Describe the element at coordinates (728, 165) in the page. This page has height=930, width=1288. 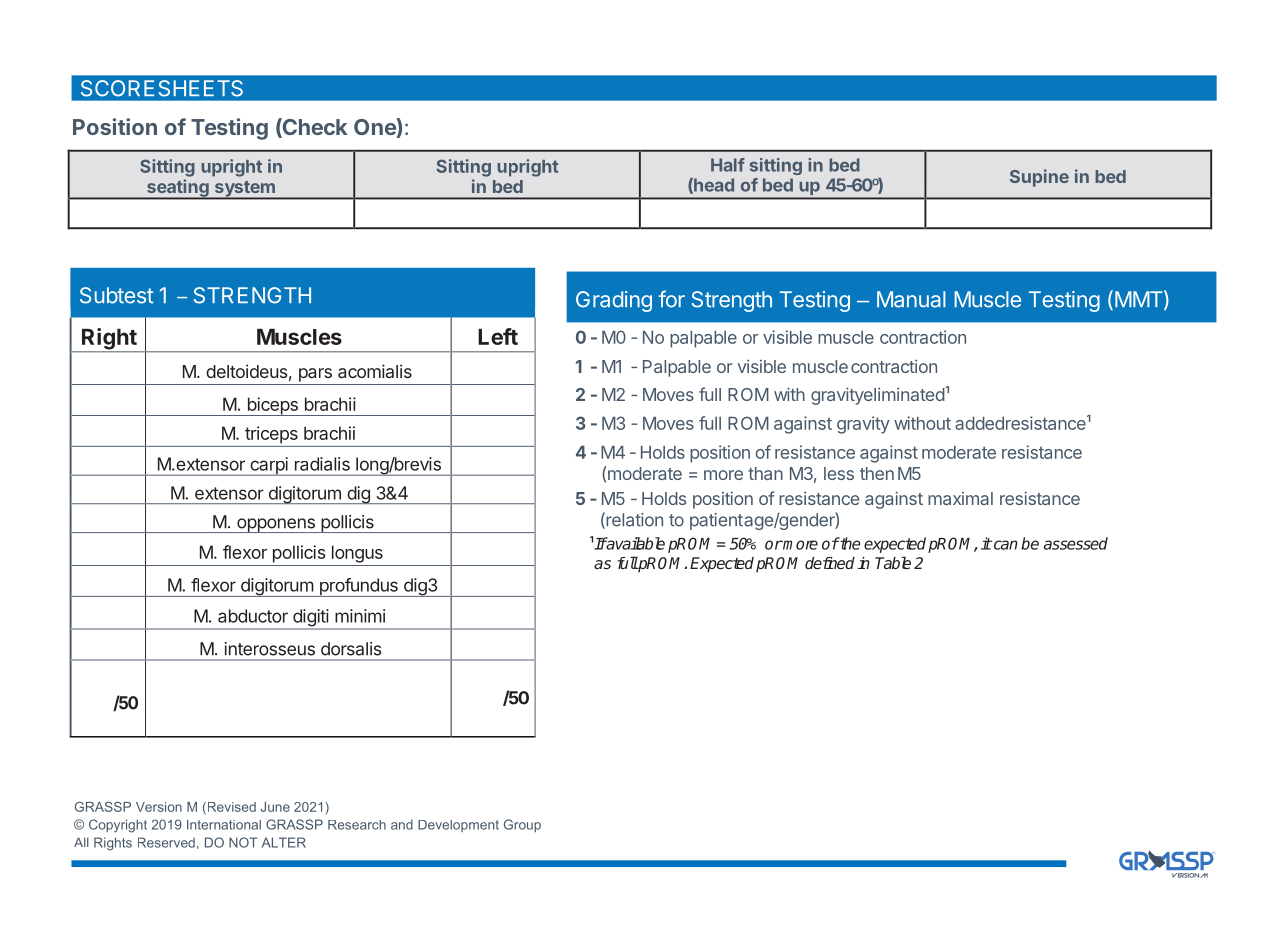
I see `Half` at that location.
